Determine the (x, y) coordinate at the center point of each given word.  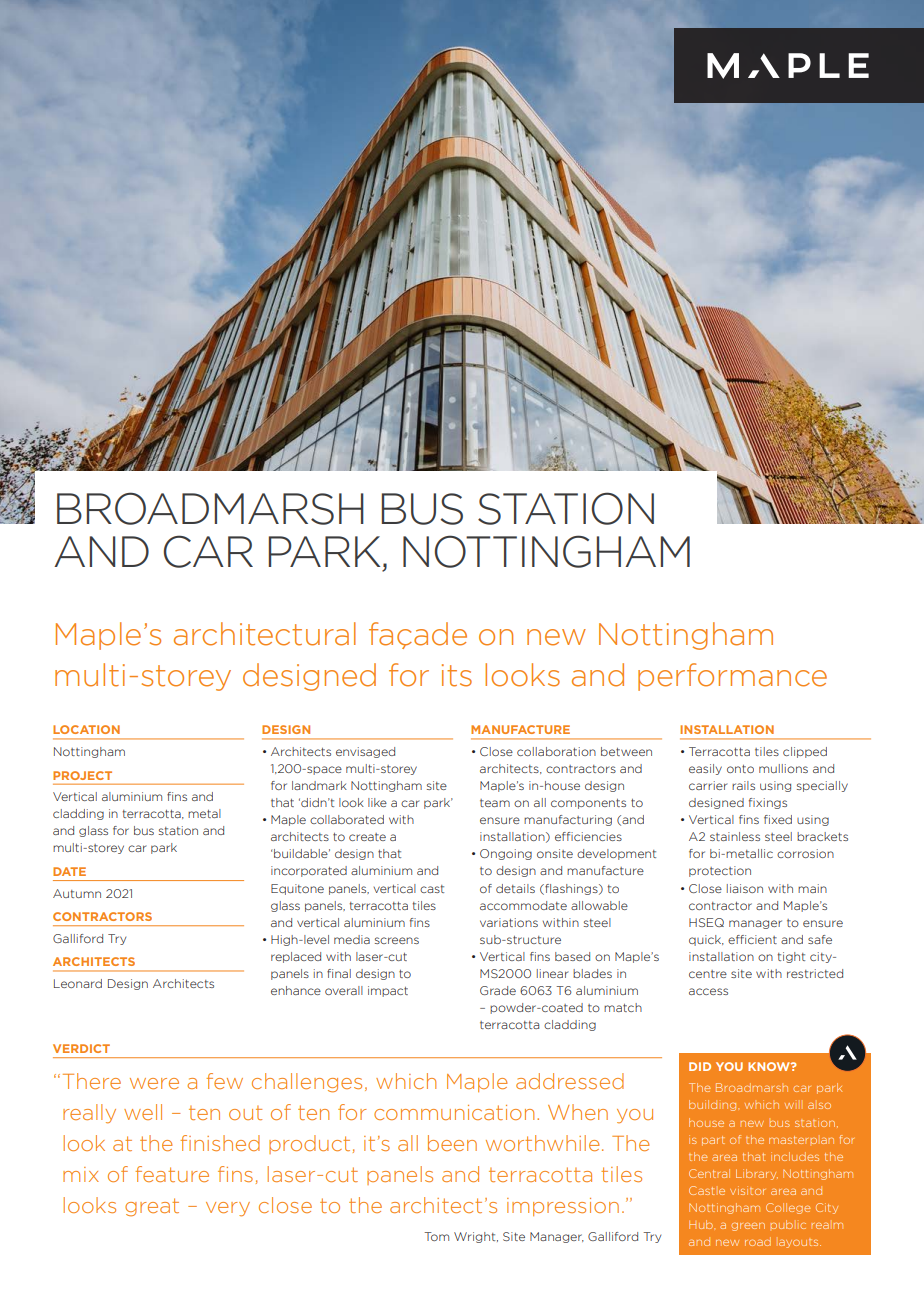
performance (732, 677)
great (152, 1207)
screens (397, 940)
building (714, 1105)
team (495, 803)
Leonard (78, 983)
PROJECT (82, 775)
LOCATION (86, 729)
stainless (735, 836)
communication (454, 1112)
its (457, 675)
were (154, 1083)
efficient (752, 939)
